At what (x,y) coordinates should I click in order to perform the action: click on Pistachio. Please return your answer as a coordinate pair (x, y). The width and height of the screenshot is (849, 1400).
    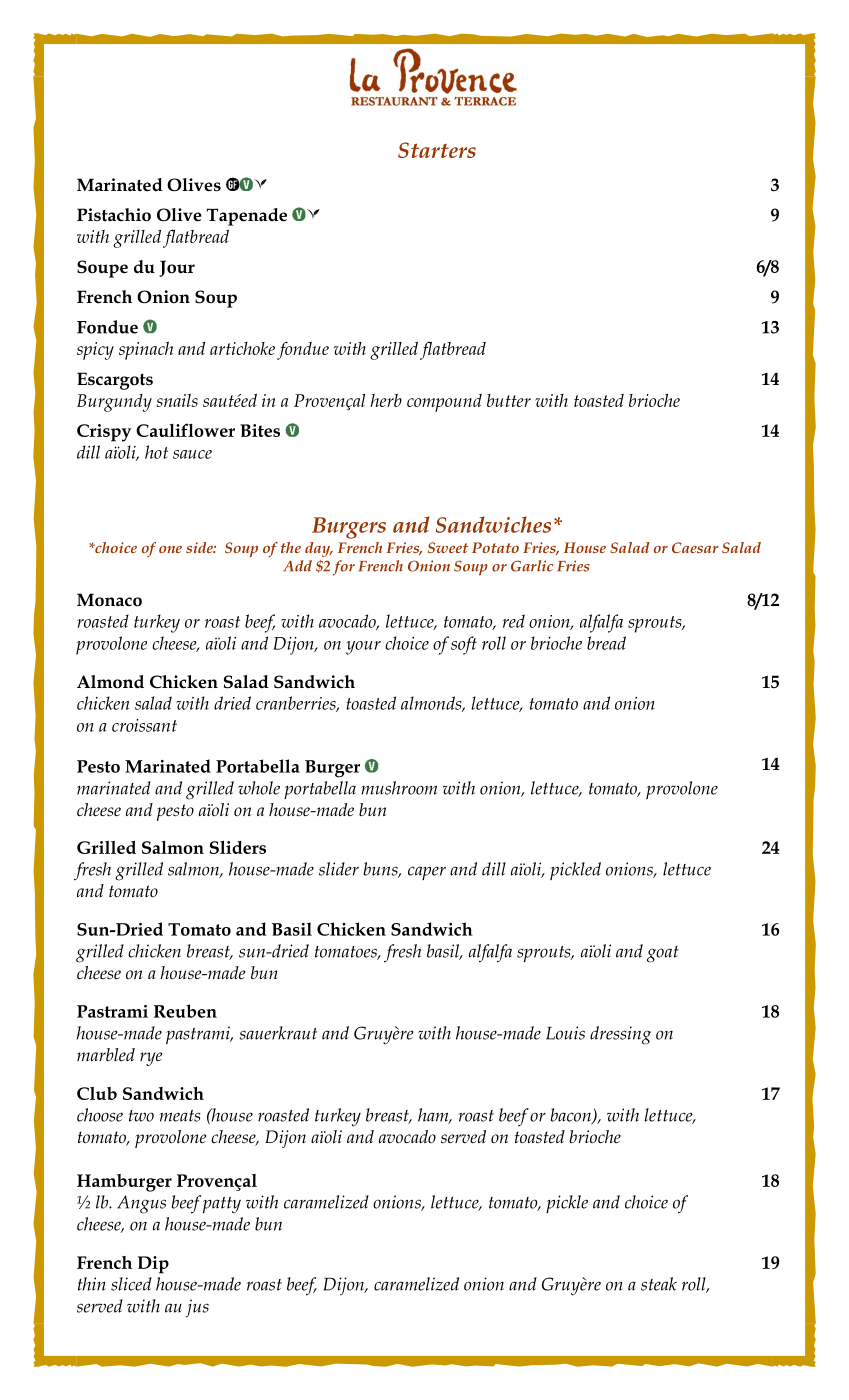
    Looking at the image, I should click on (114, 215).
